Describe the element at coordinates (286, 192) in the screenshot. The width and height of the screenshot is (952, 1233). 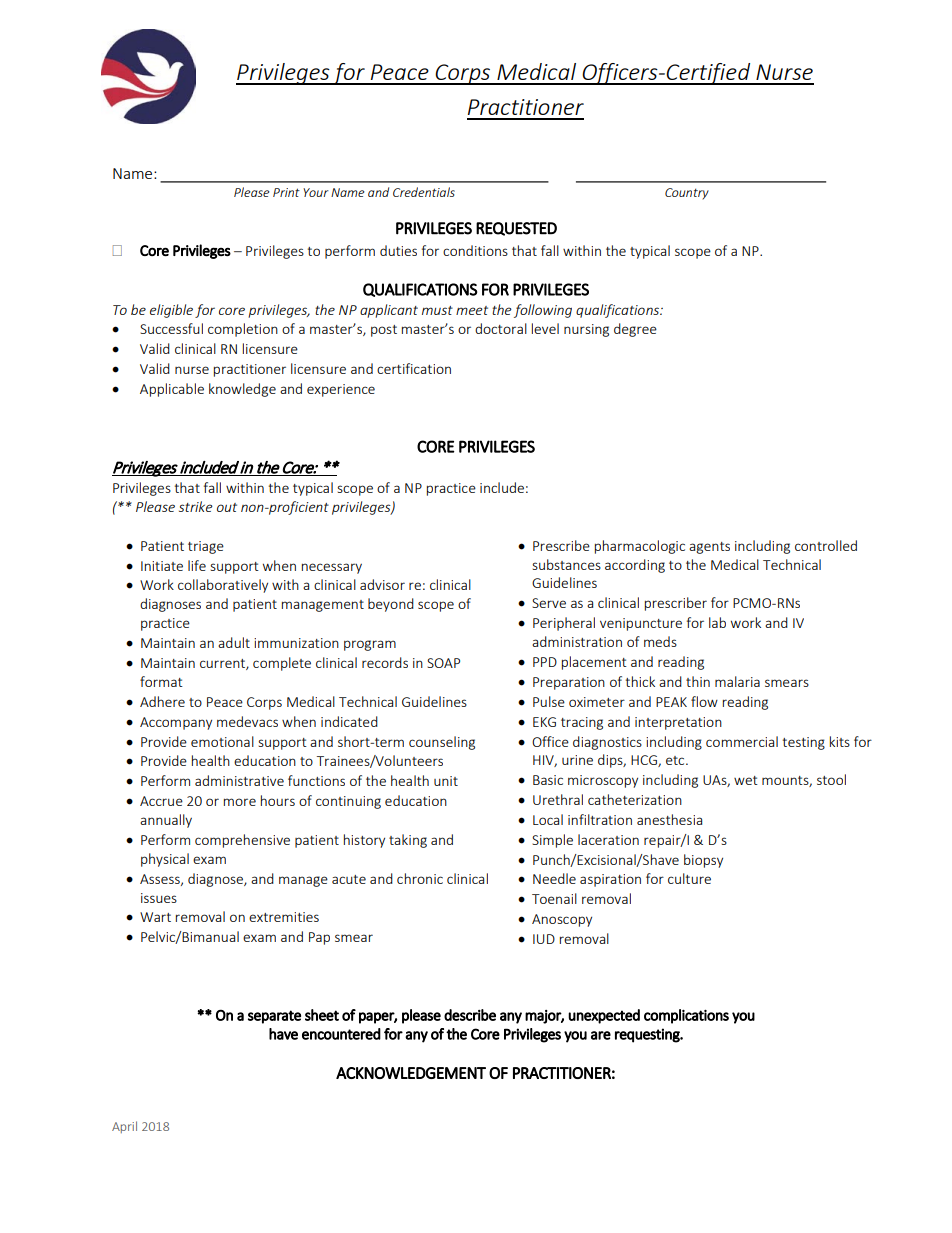
I see `Print` at that location.
